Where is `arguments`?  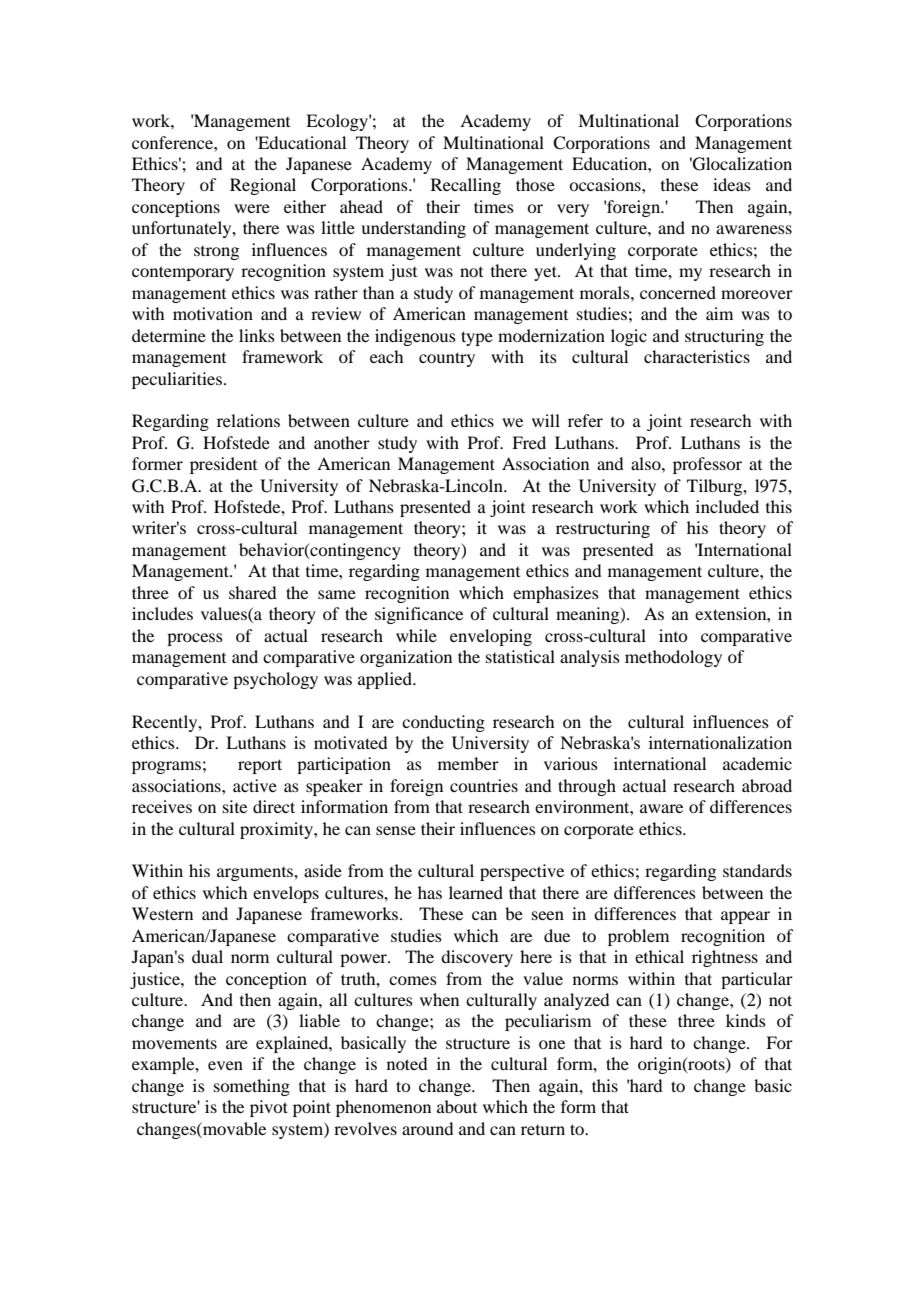 arguments is located at coordinates (256, 874).
